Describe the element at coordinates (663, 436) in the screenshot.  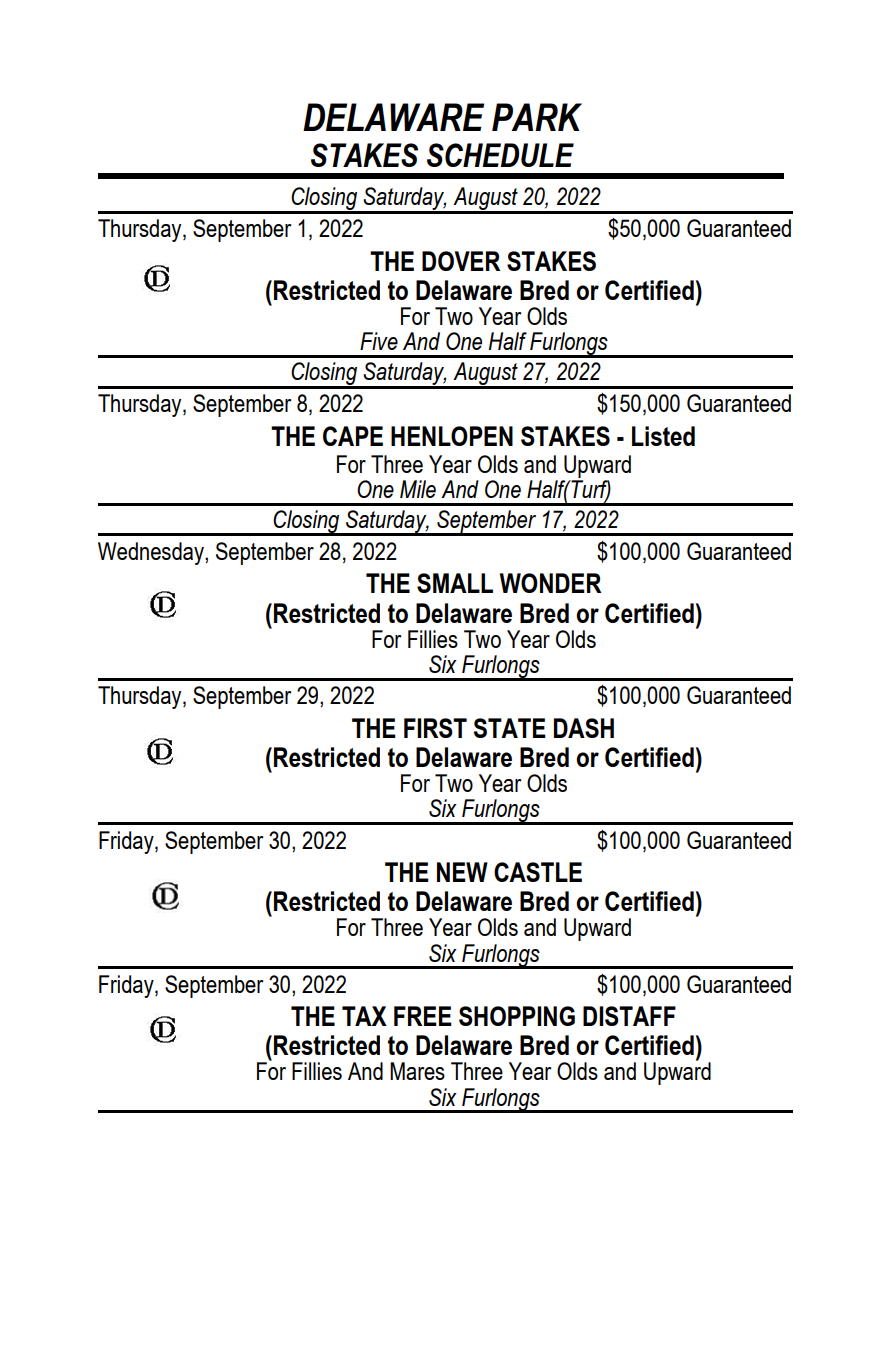
I see `Listed` at that location.
